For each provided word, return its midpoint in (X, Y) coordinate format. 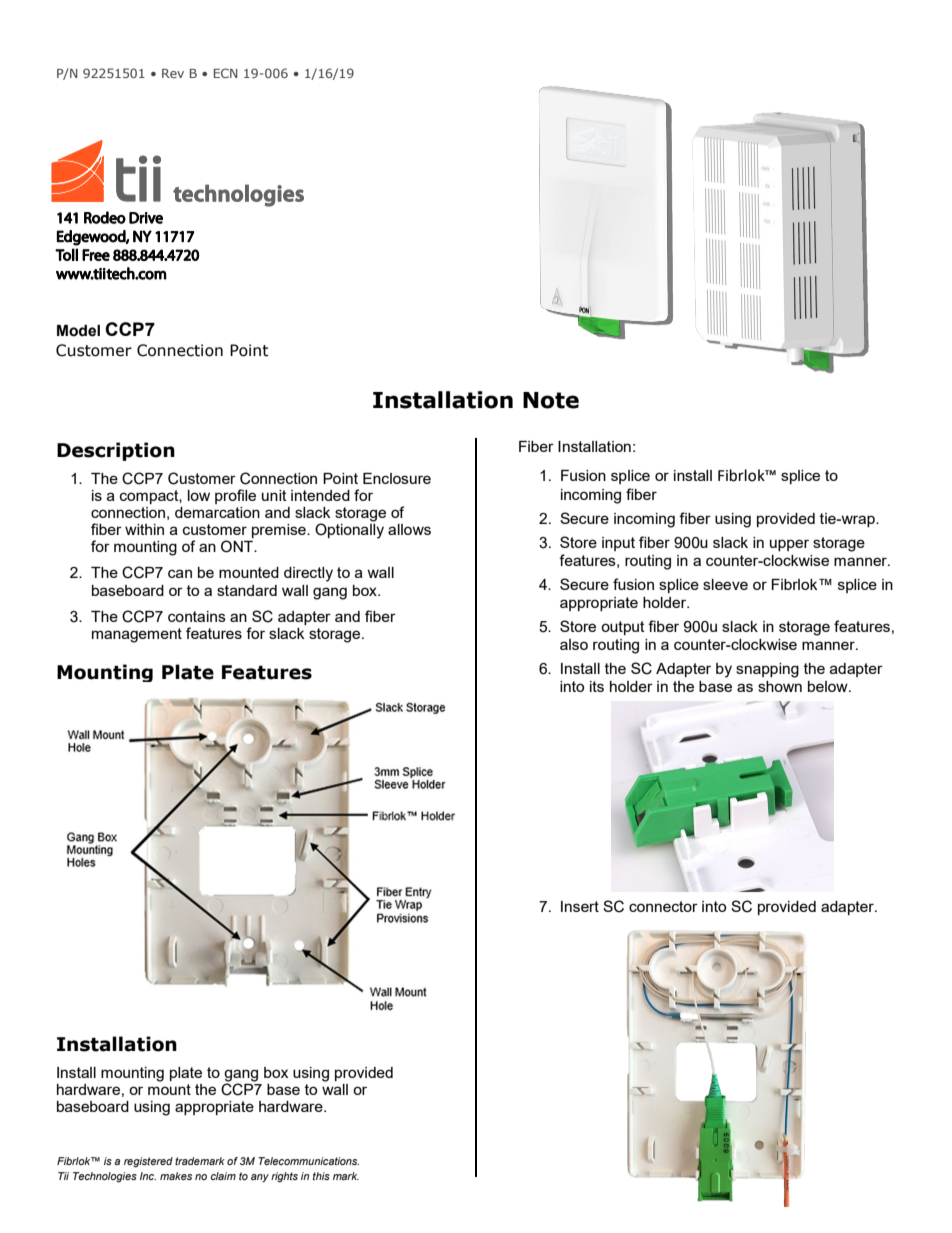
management (137, 635)
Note (551, 400)
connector (663, 906)
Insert (580, 906)
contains (197, 616)
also (574, 644)
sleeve (725, 584)
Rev (173, 73)
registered (148, 1162)
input (618, 544)
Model (78, 331)
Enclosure (397, 478)
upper (789, 545)
